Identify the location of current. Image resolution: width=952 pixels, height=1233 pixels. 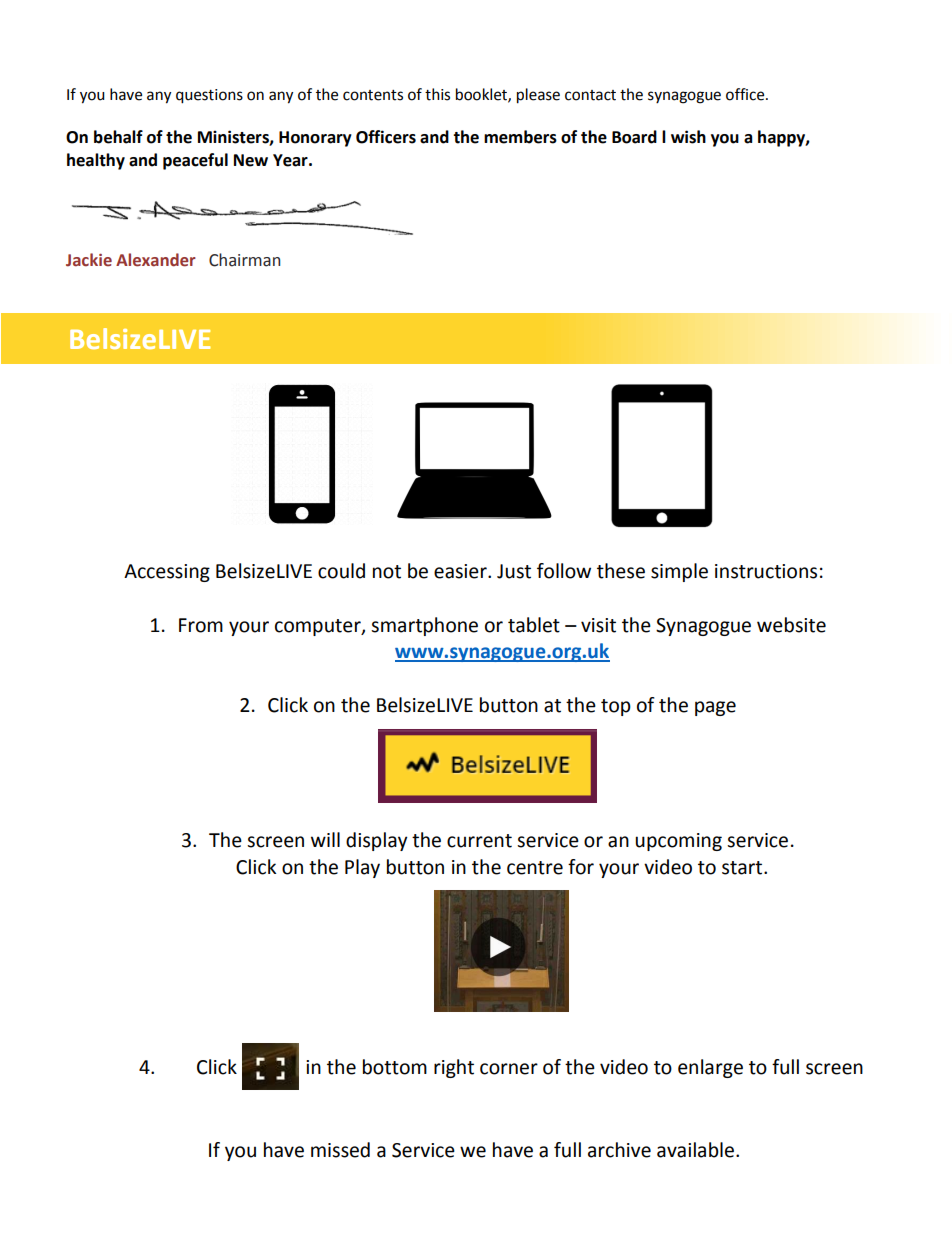
(479, 841).
